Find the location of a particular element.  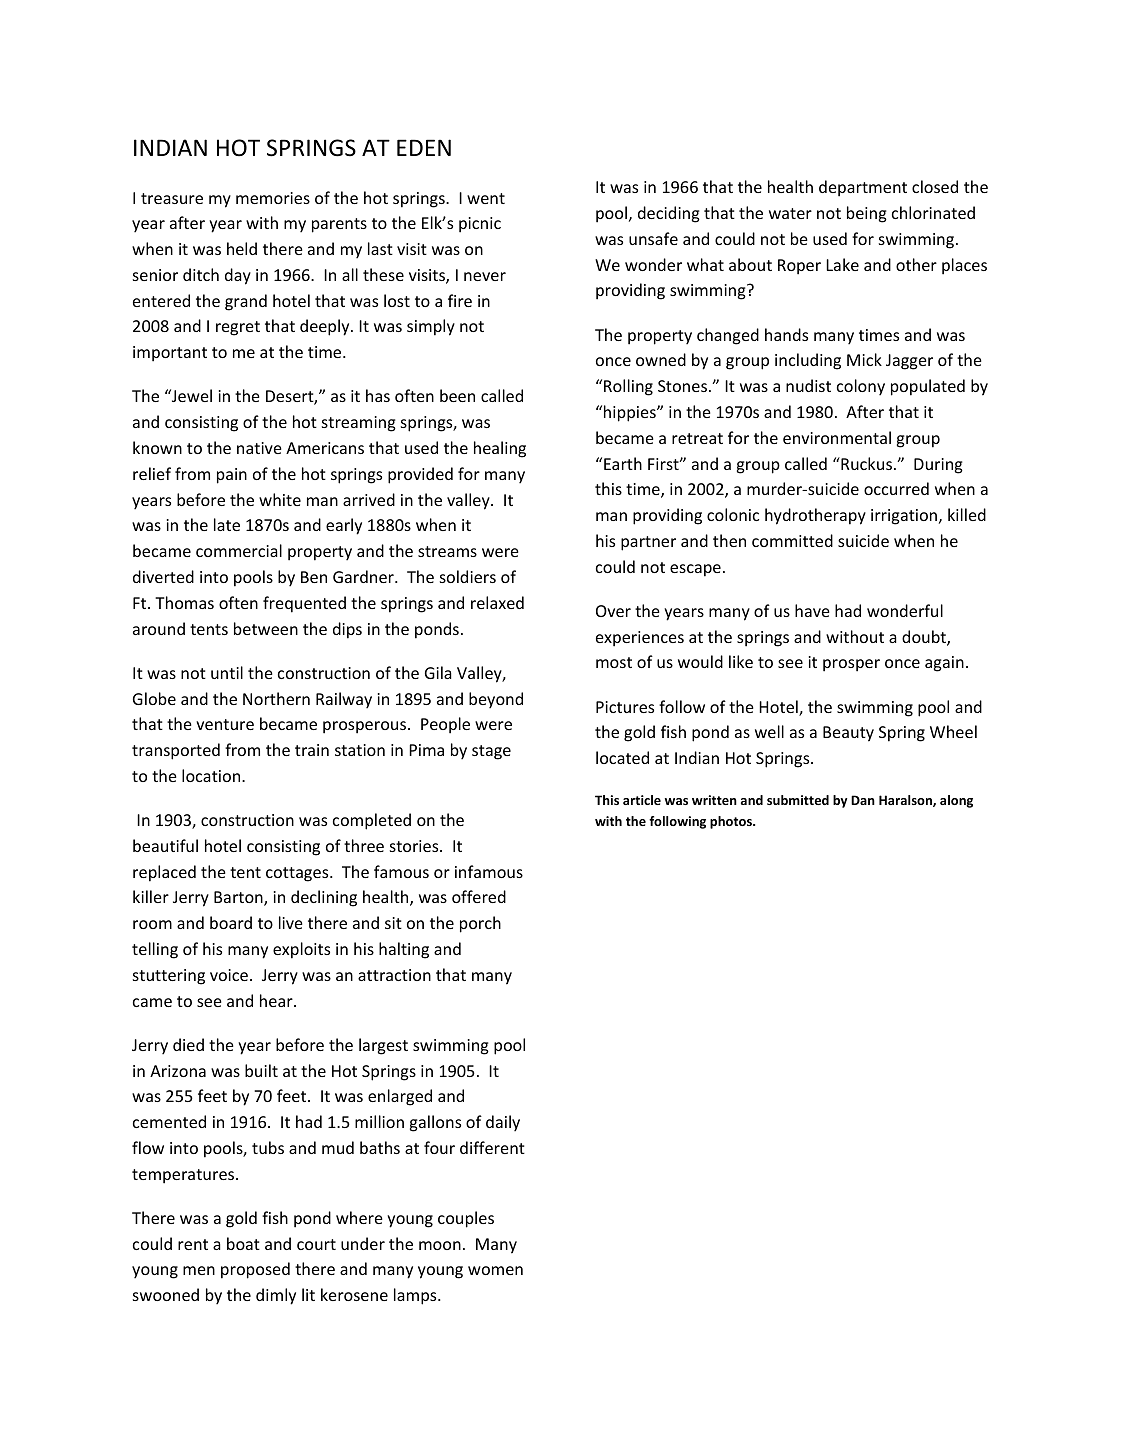

Barton is located at coordinates (239, 898).
